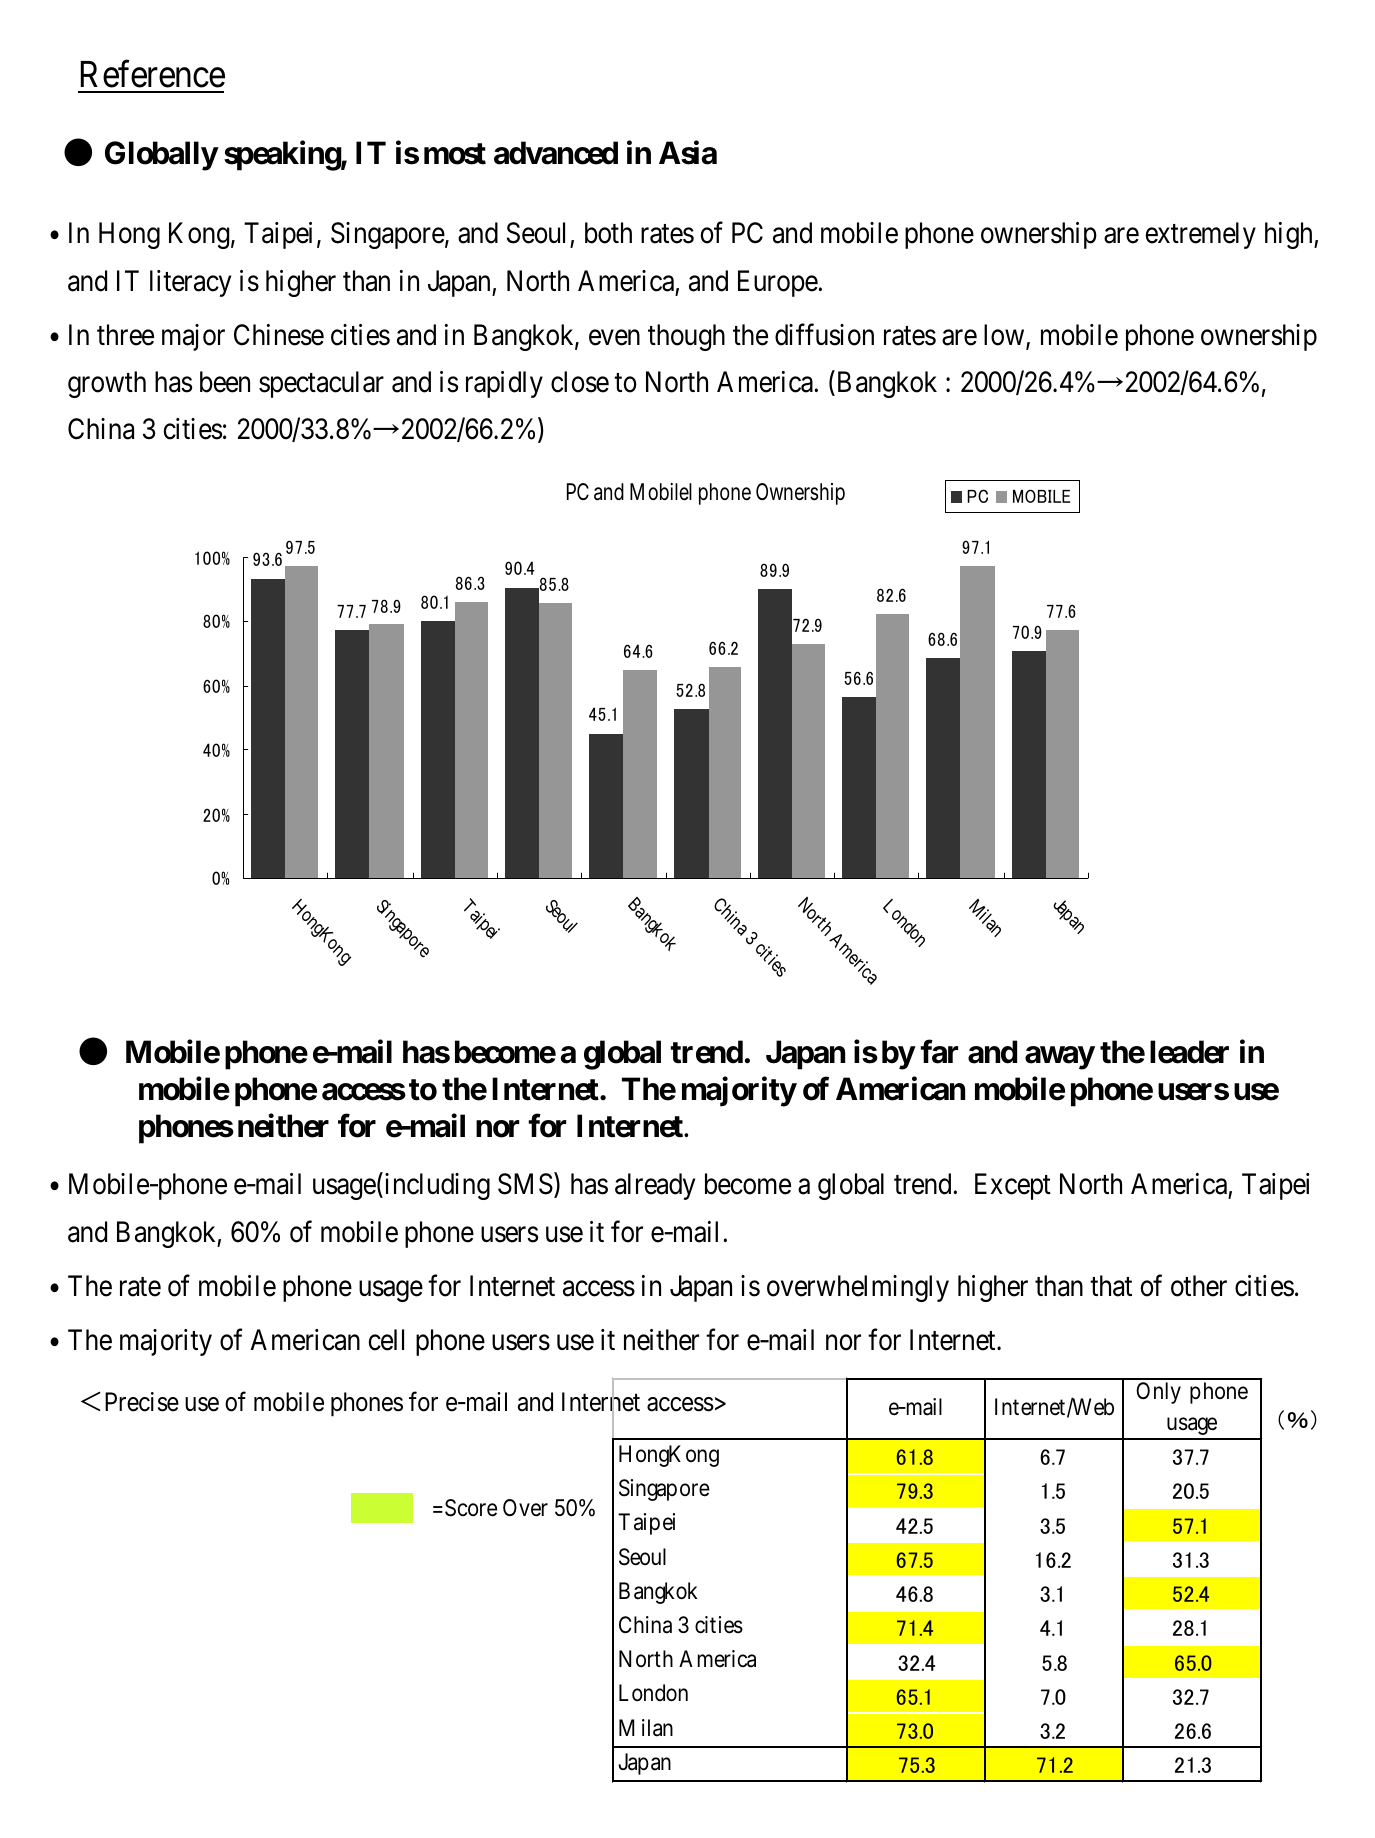 The image size is (1375, 1838). I want to click on Asia, so click(688, 153).
